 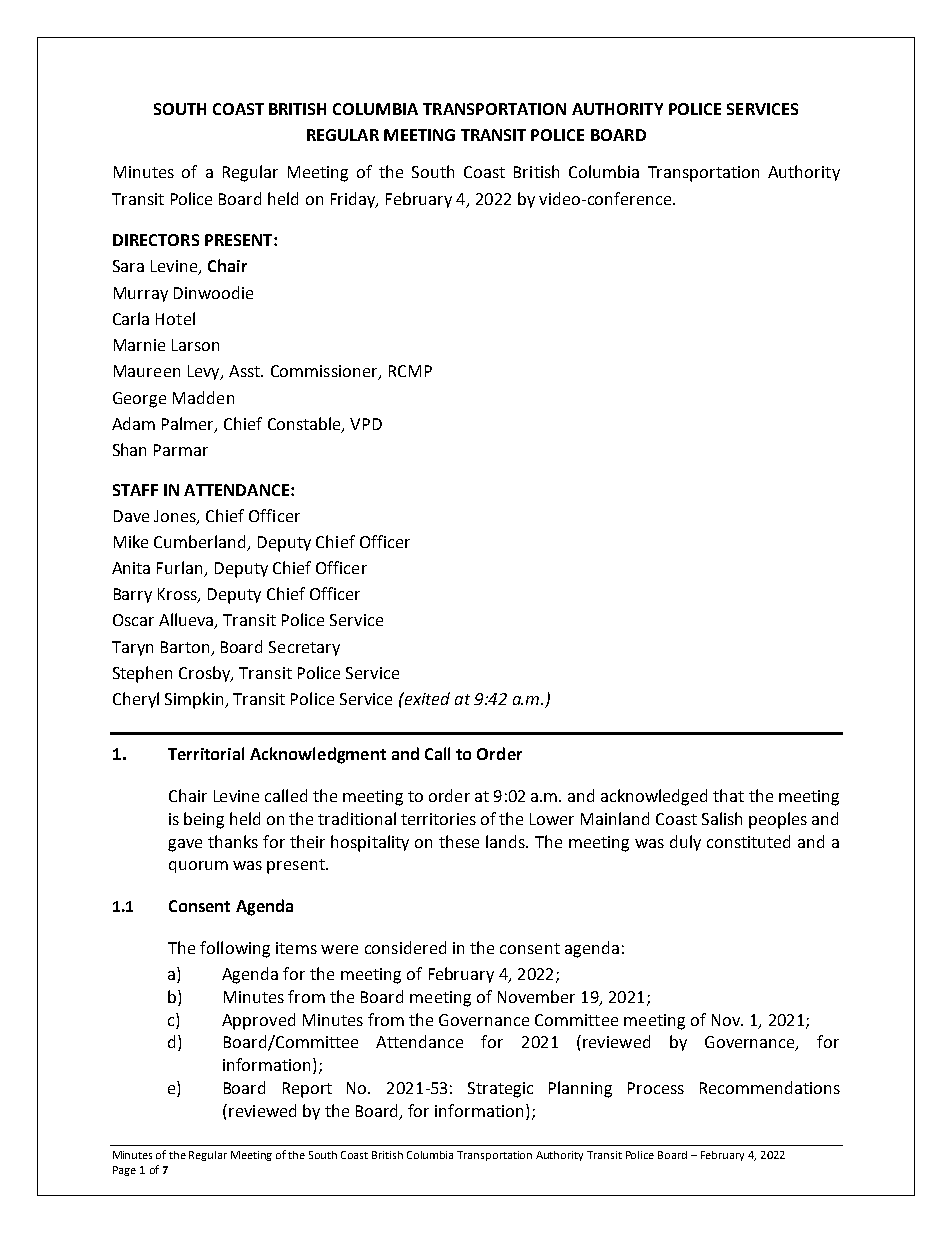 What do you see at coordinates (129, 449) in the image?
I see `Shan` at bounding box center [129, 449].
